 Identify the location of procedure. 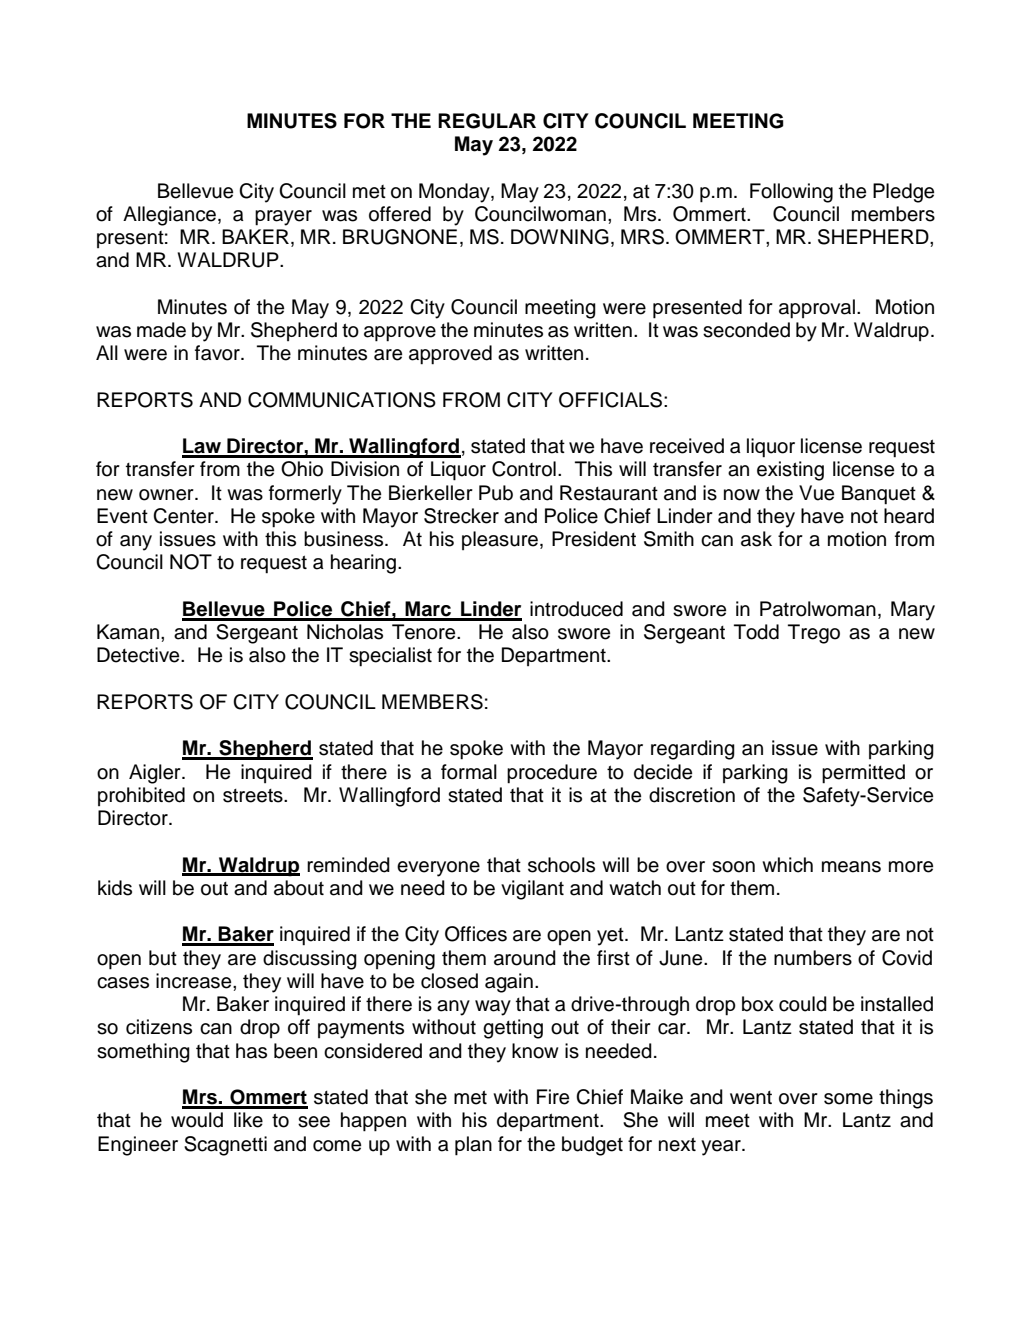
(552, 774).
